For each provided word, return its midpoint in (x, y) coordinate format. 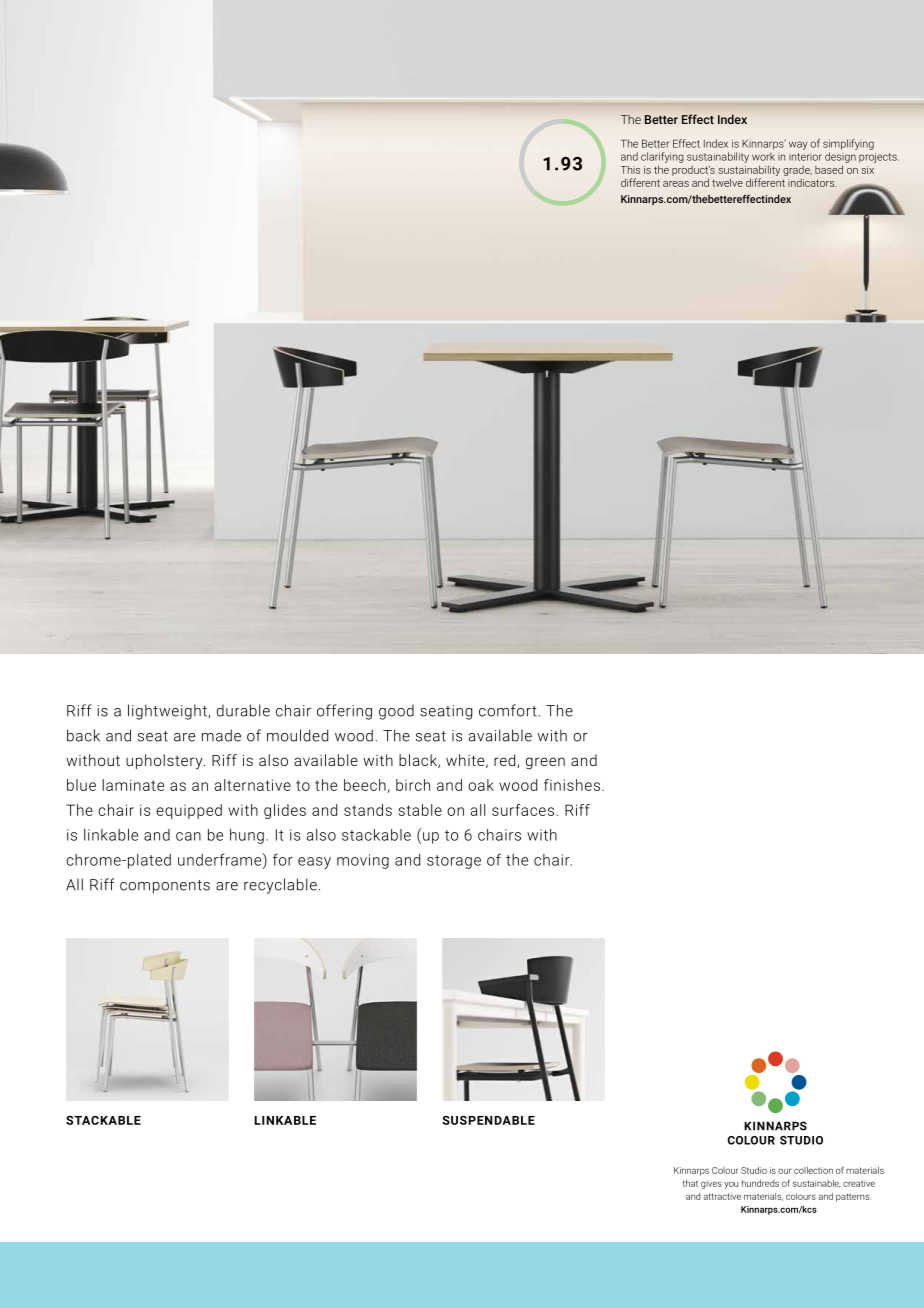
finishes (572, 785)
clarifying (662, 157)
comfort (509, 710)
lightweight (168, 712)
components (165, 887)
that (690, 1183)
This (630, 170)
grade (797, 171)
